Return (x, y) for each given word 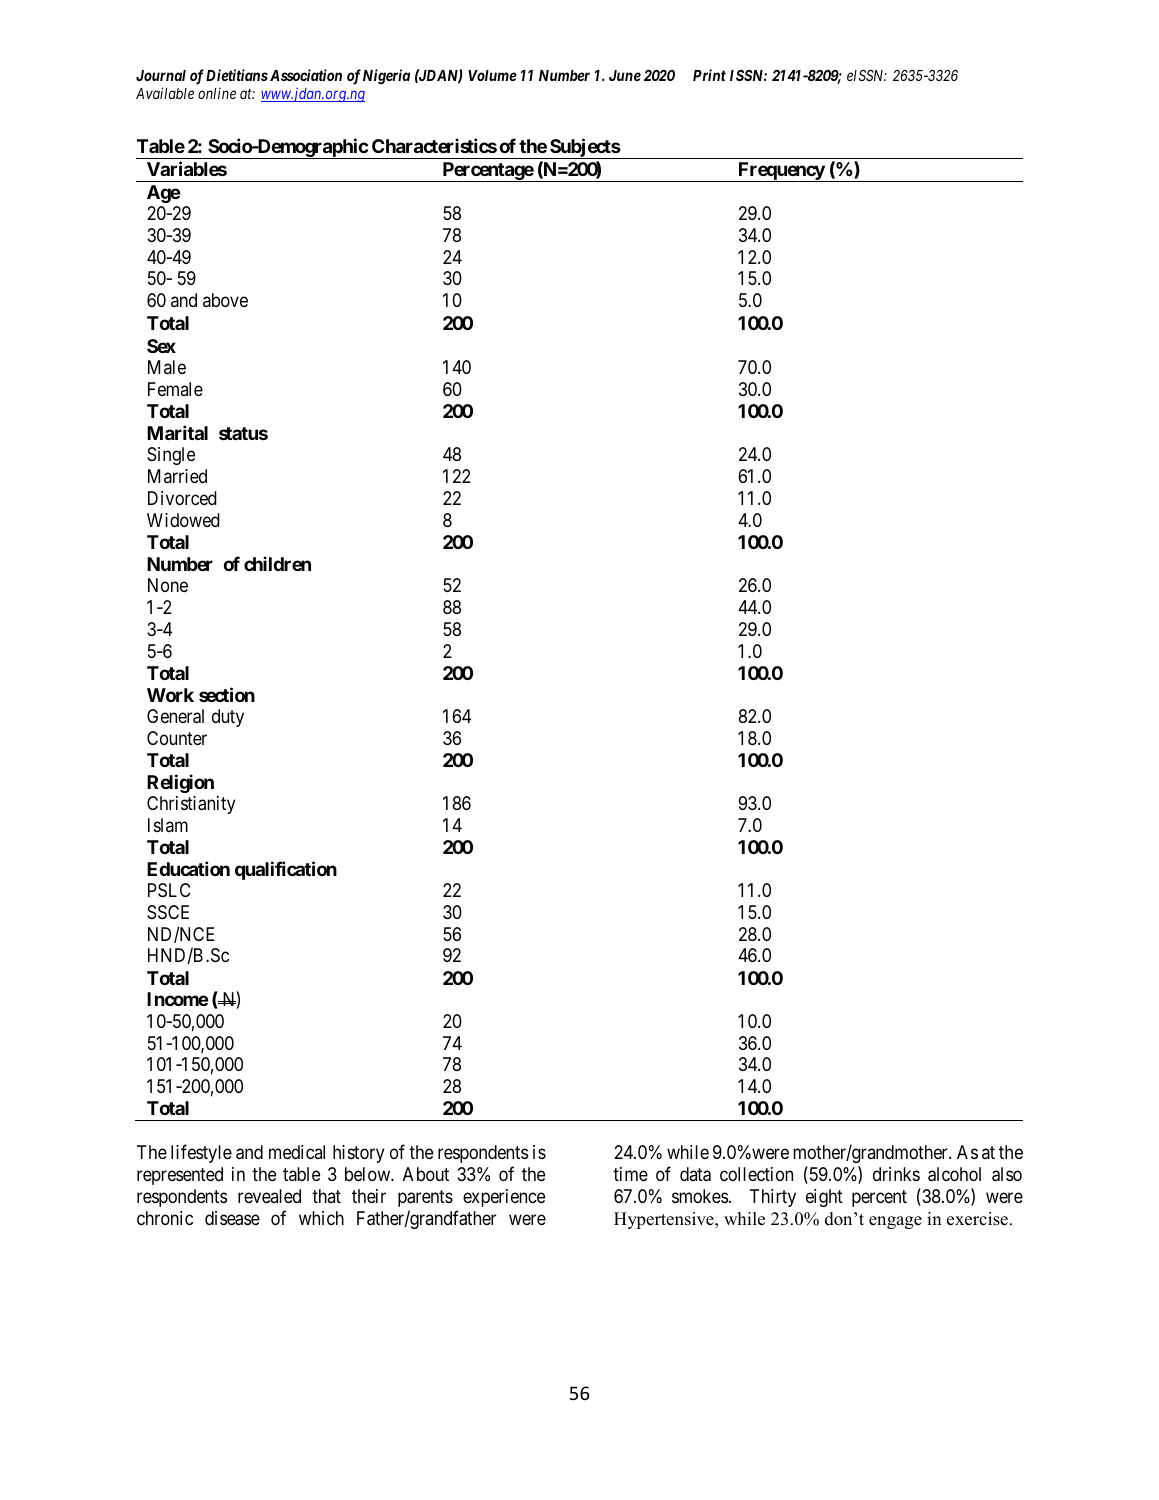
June (625, 75)
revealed (269, 1196)
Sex (161, 346)
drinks (896, 1174)
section (227, 694)
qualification (286, 870)
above (225, 300)
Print (709, 75)
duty (228, 718)
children (277, 563)
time (630, 1174)
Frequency (781, 172)
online (217, 93)
